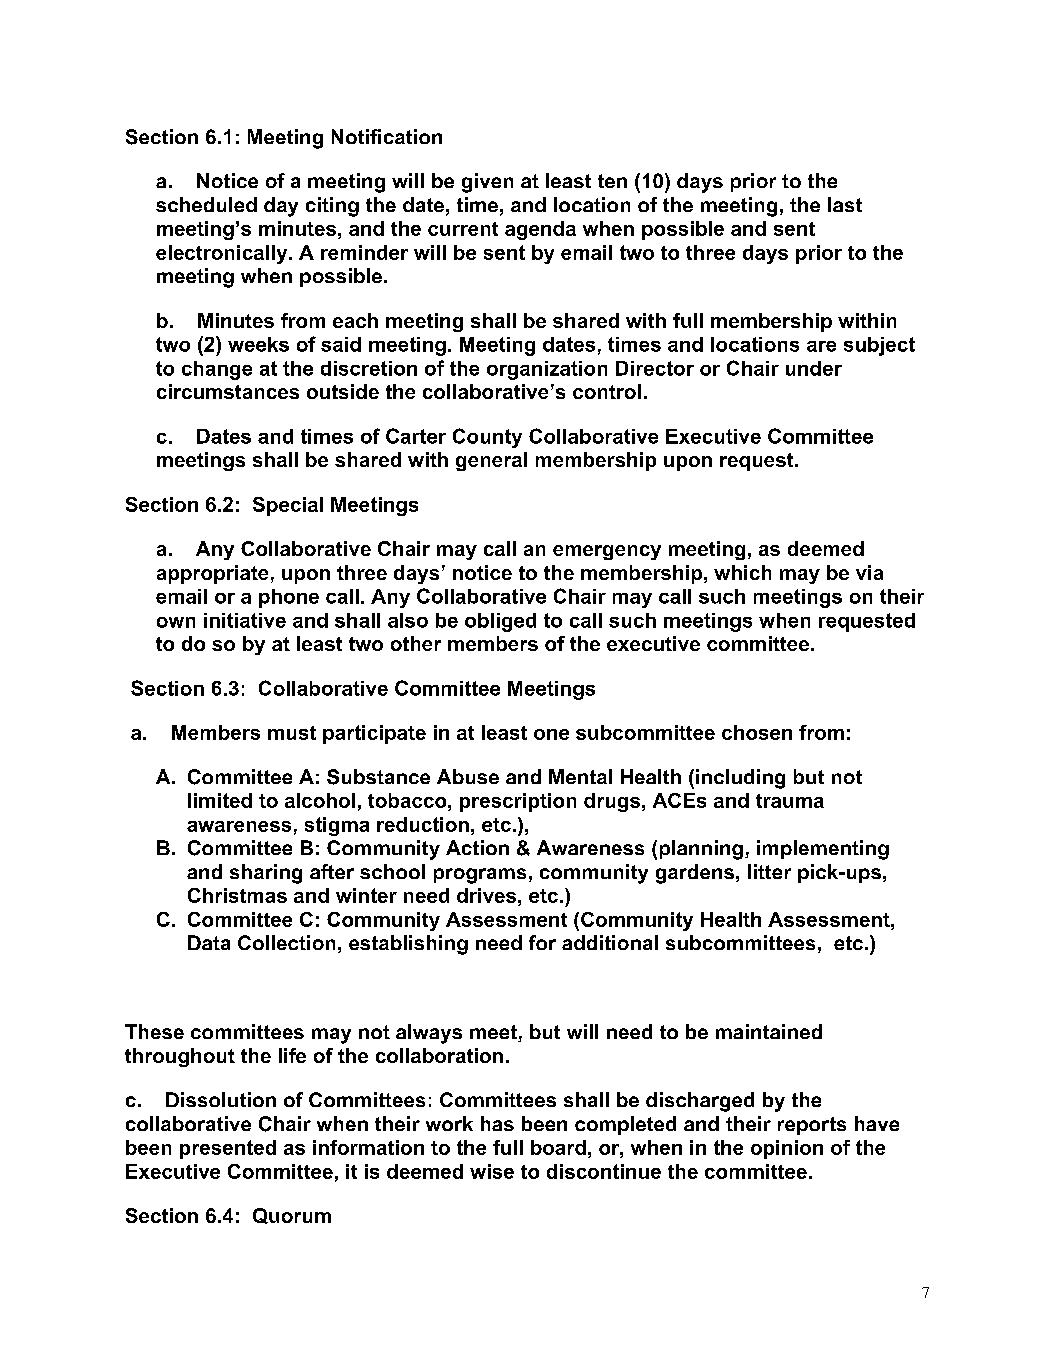  I want to click on given, so click(487, 183).
